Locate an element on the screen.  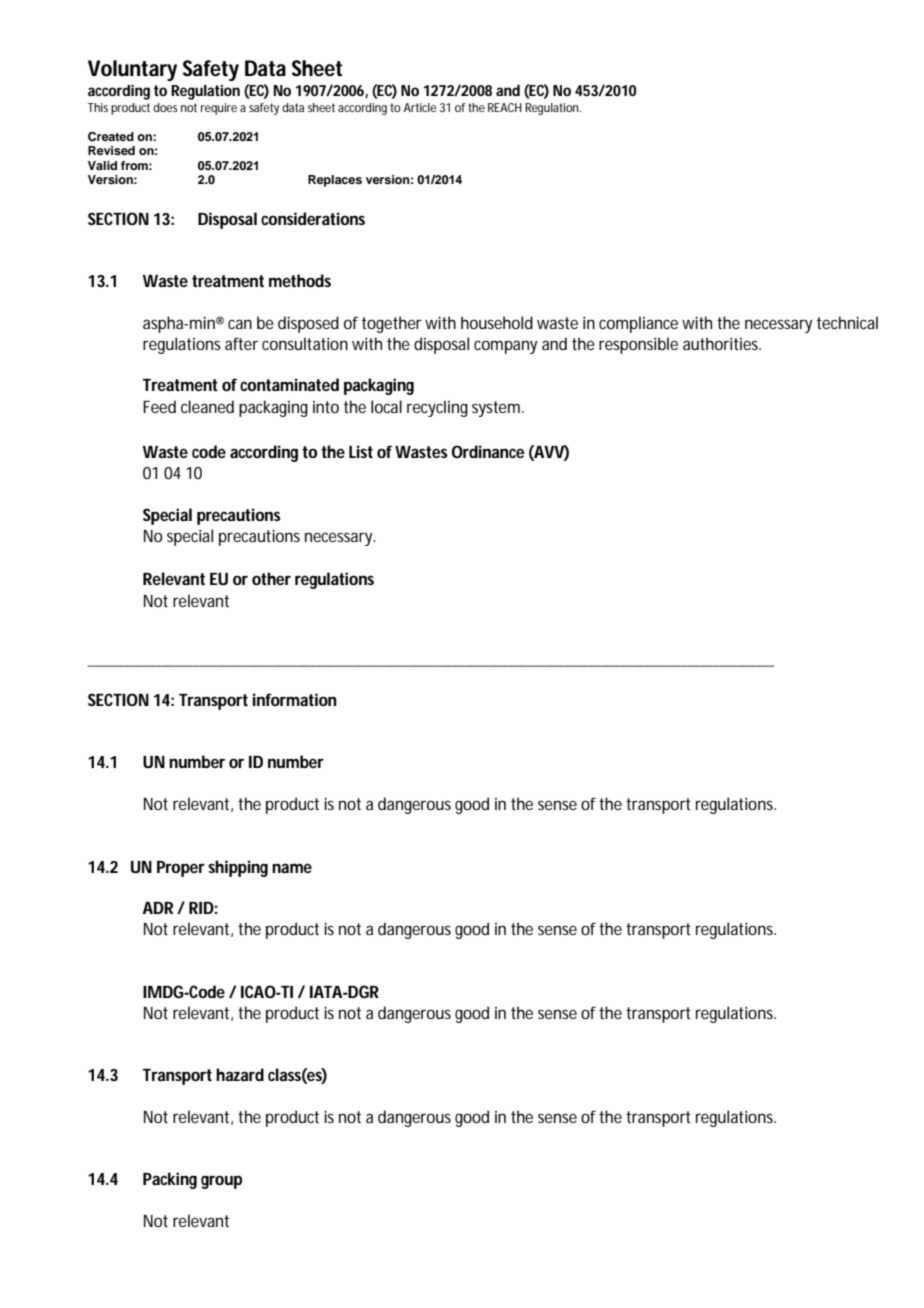
does is located at coordinates (165, 107).
